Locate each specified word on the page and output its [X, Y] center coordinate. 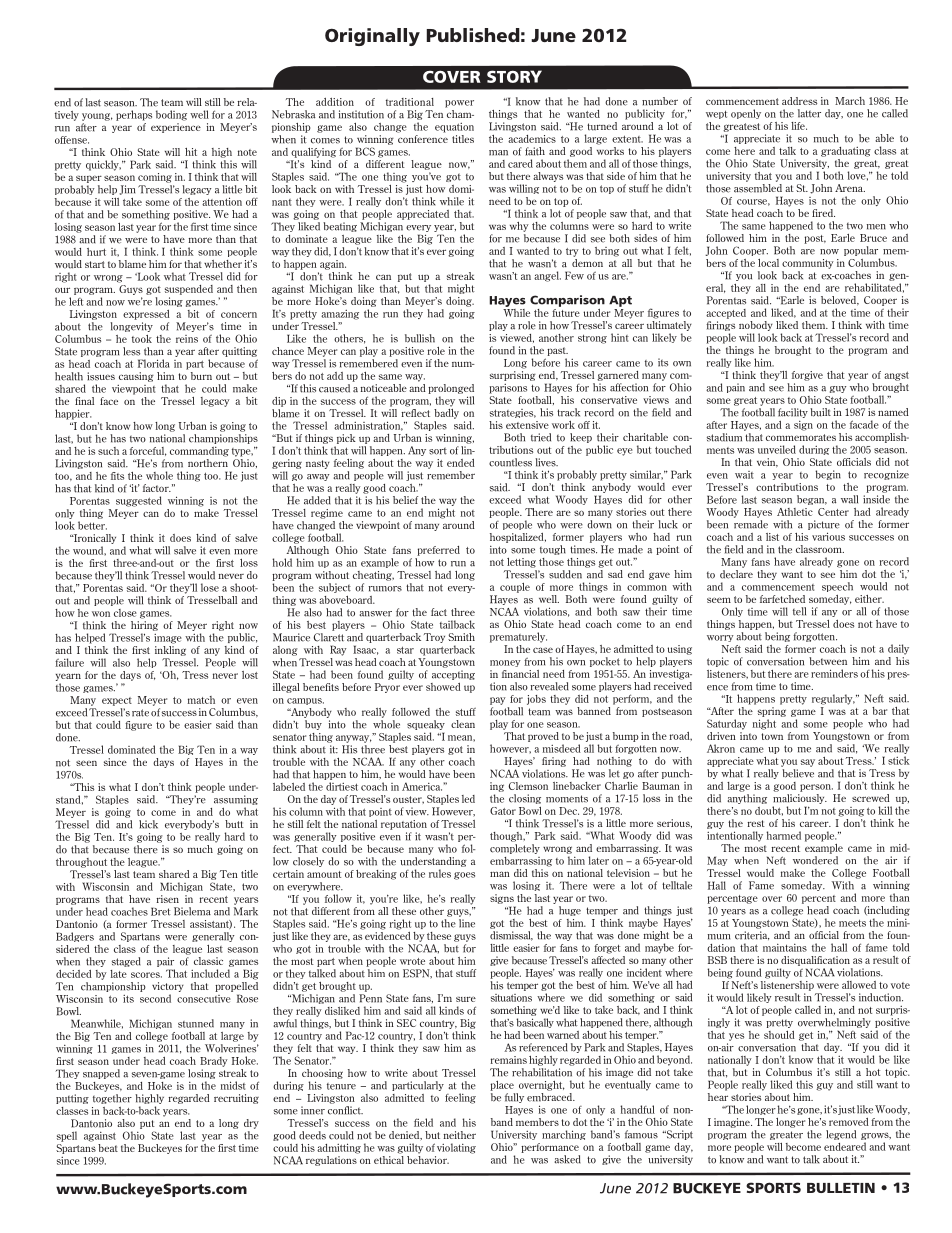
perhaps [134, 115]
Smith [461, 637]
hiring [144, 624]
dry [251, 1124]
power [459, 104]
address [799, 101]
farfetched [782, 599]
